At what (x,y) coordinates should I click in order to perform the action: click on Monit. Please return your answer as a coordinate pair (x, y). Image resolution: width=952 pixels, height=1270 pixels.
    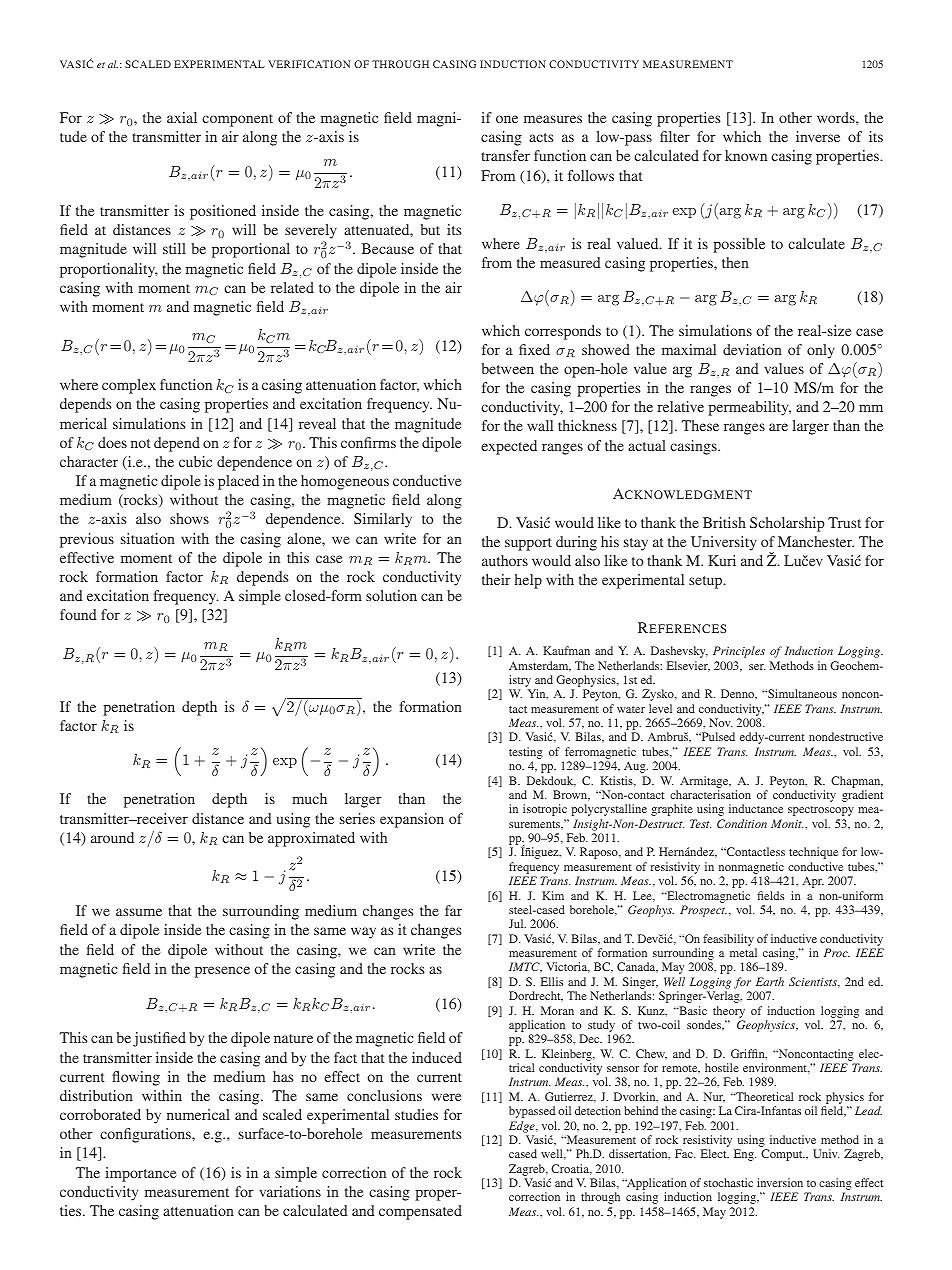
    Looking at the image, I should click on (787, 823).
